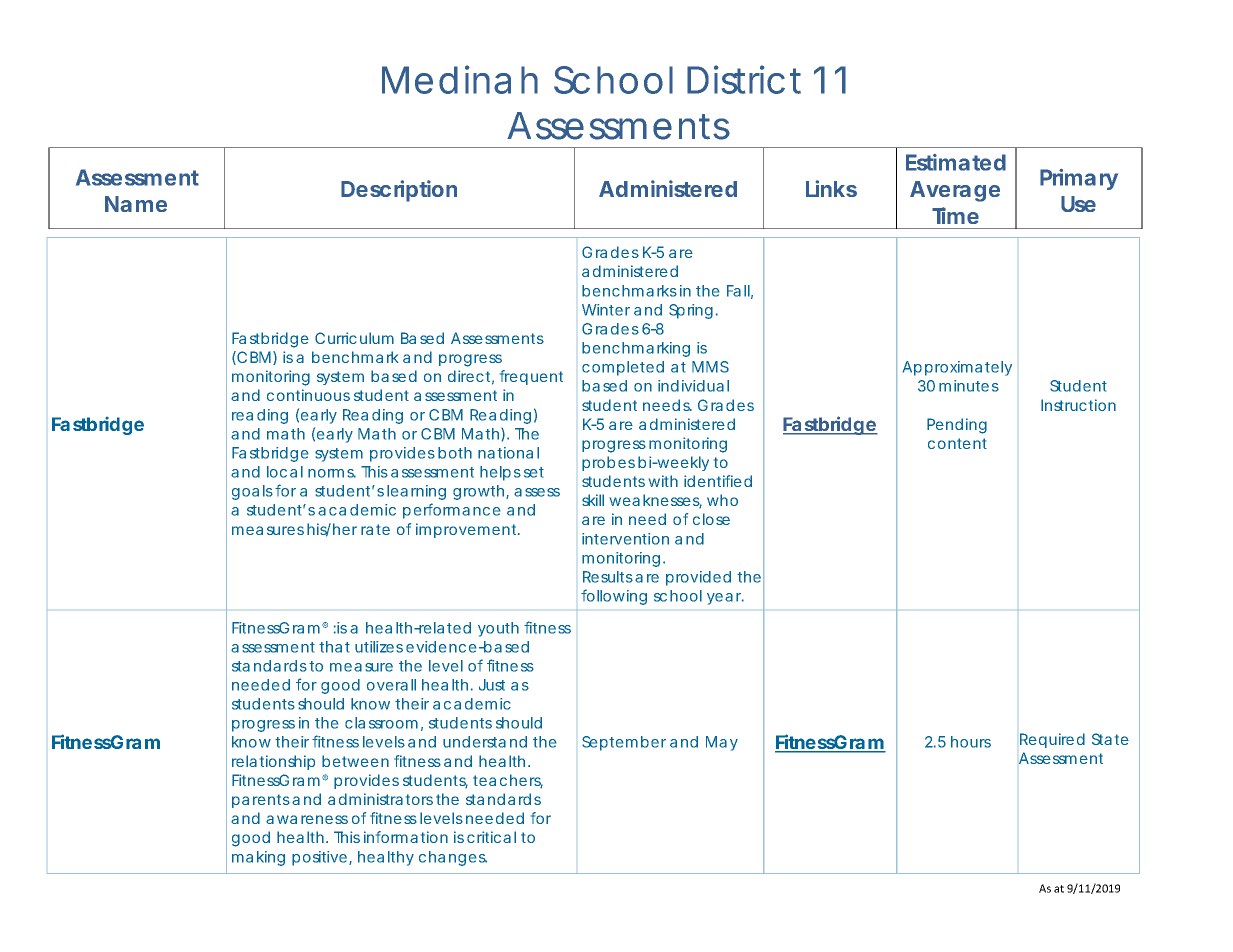 This screenshot has height=952, width=1233. I want to click on Name, so click(136, 204).
